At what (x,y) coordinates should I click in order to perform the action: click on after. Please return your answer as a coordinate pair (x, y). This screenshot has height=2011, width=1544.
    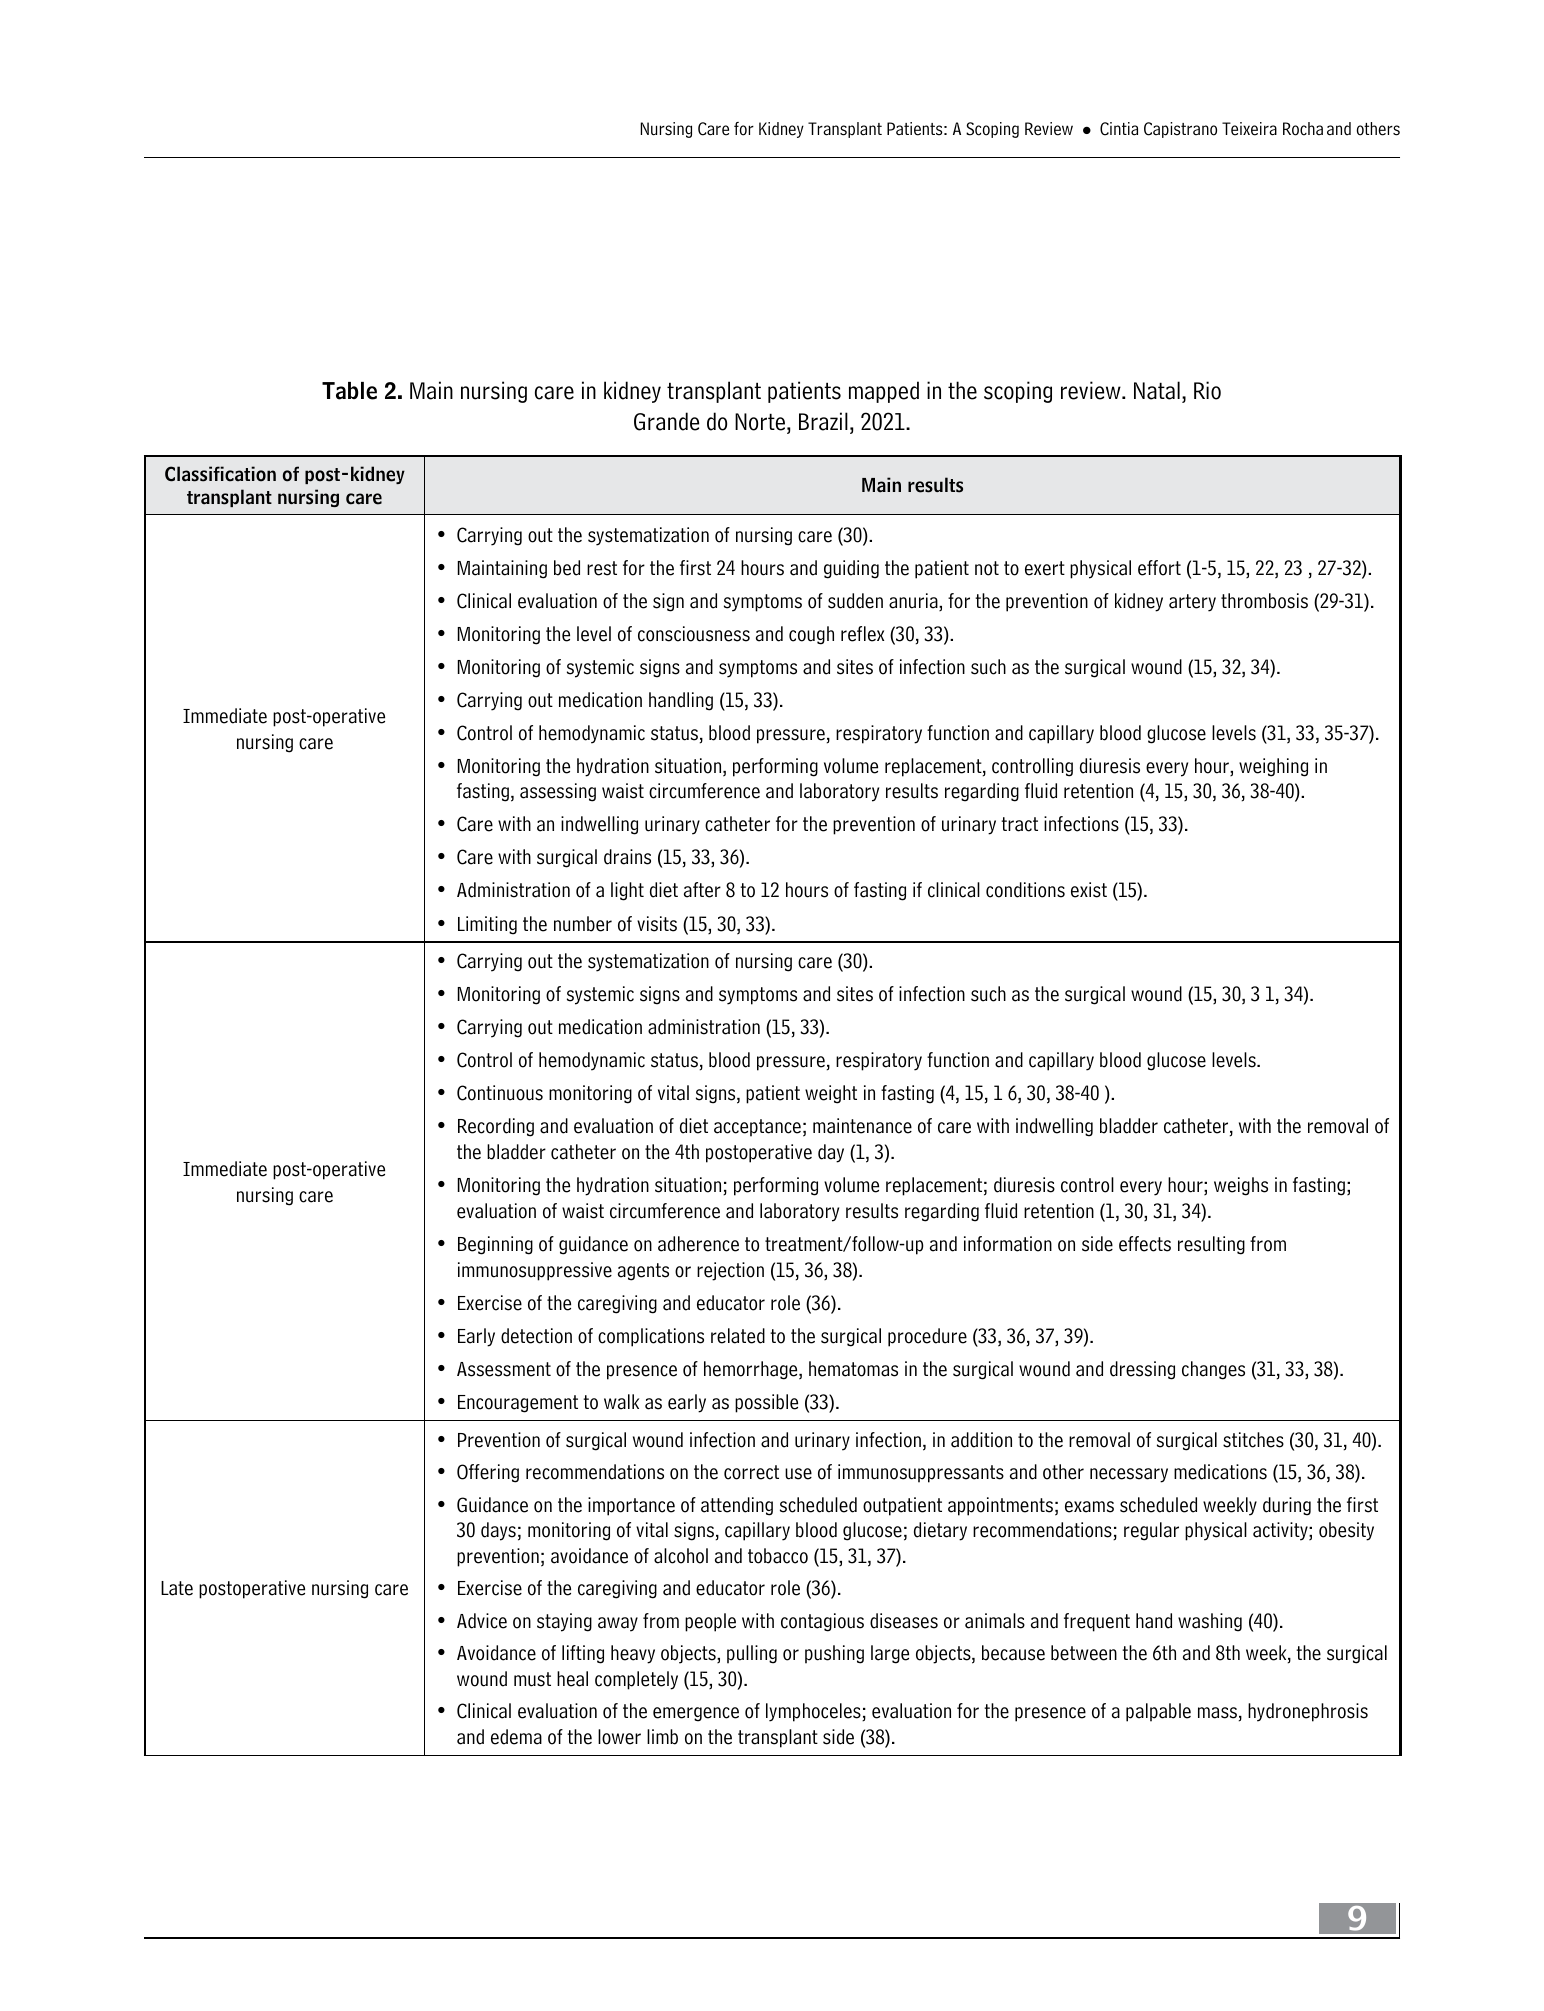
    Looking at the image, I should click on (702, 890).
